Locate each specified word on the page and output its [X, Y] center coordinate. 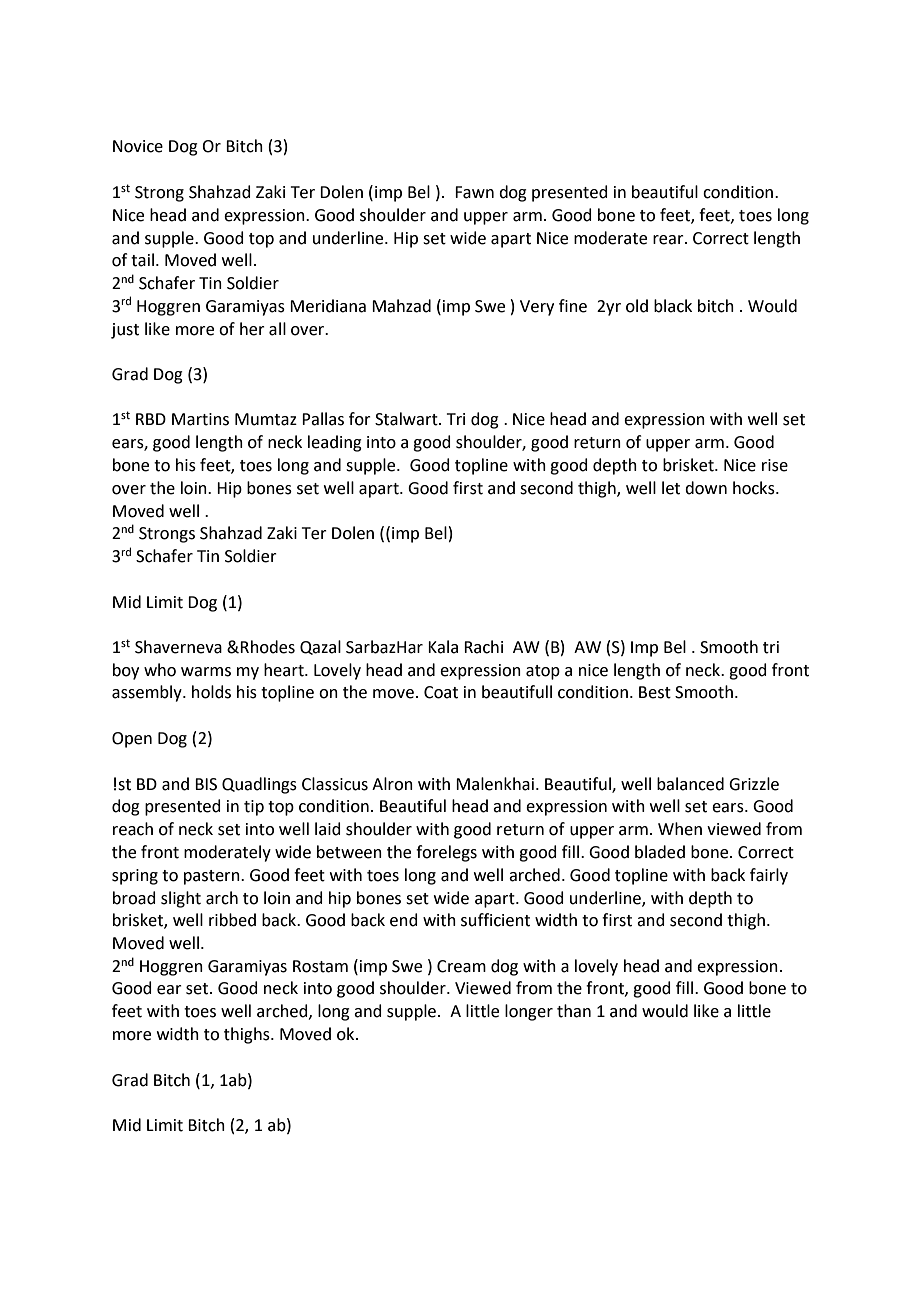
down [706, 488]
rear [669, 240]
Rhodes [267, 647]
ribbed [232, 920]
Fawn [474, 192]
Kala [443, 647]
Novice [138, 146]
